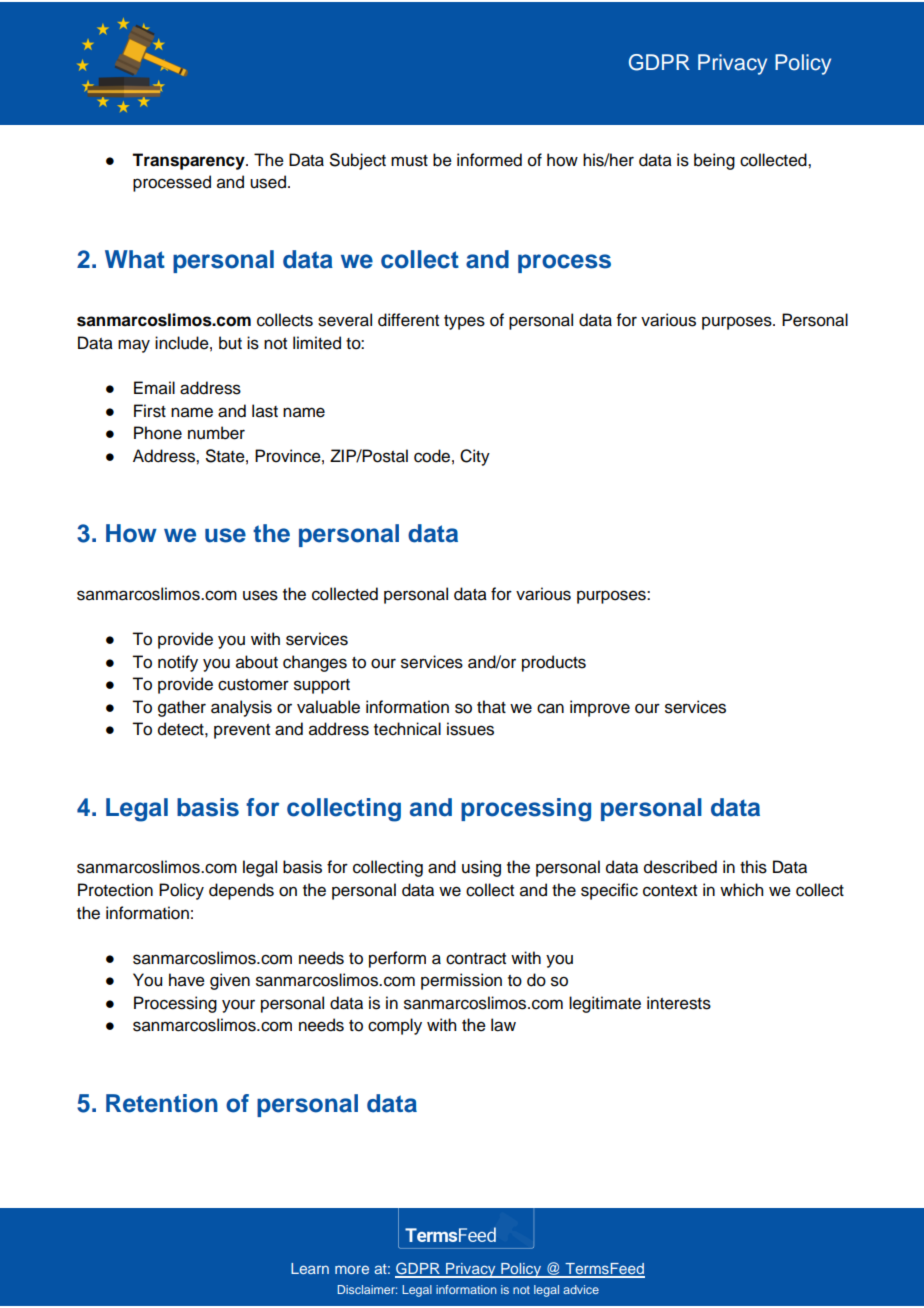 This page has width=924, height=1308. Describe the element at coordinates (407, 729) in the page. I see `technical` at that location.
